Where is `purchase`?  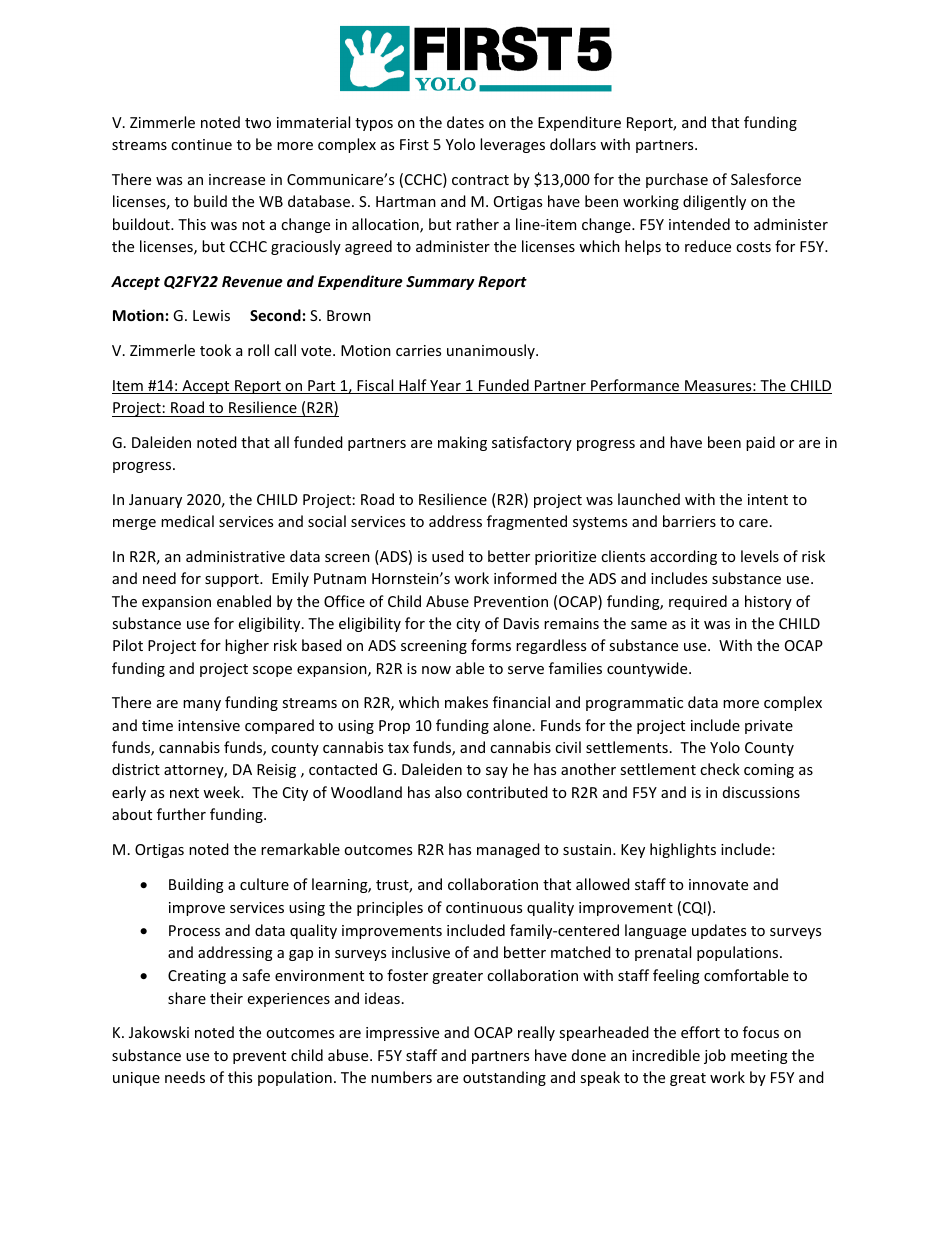
purchase is located at coordinates (677, 180).
